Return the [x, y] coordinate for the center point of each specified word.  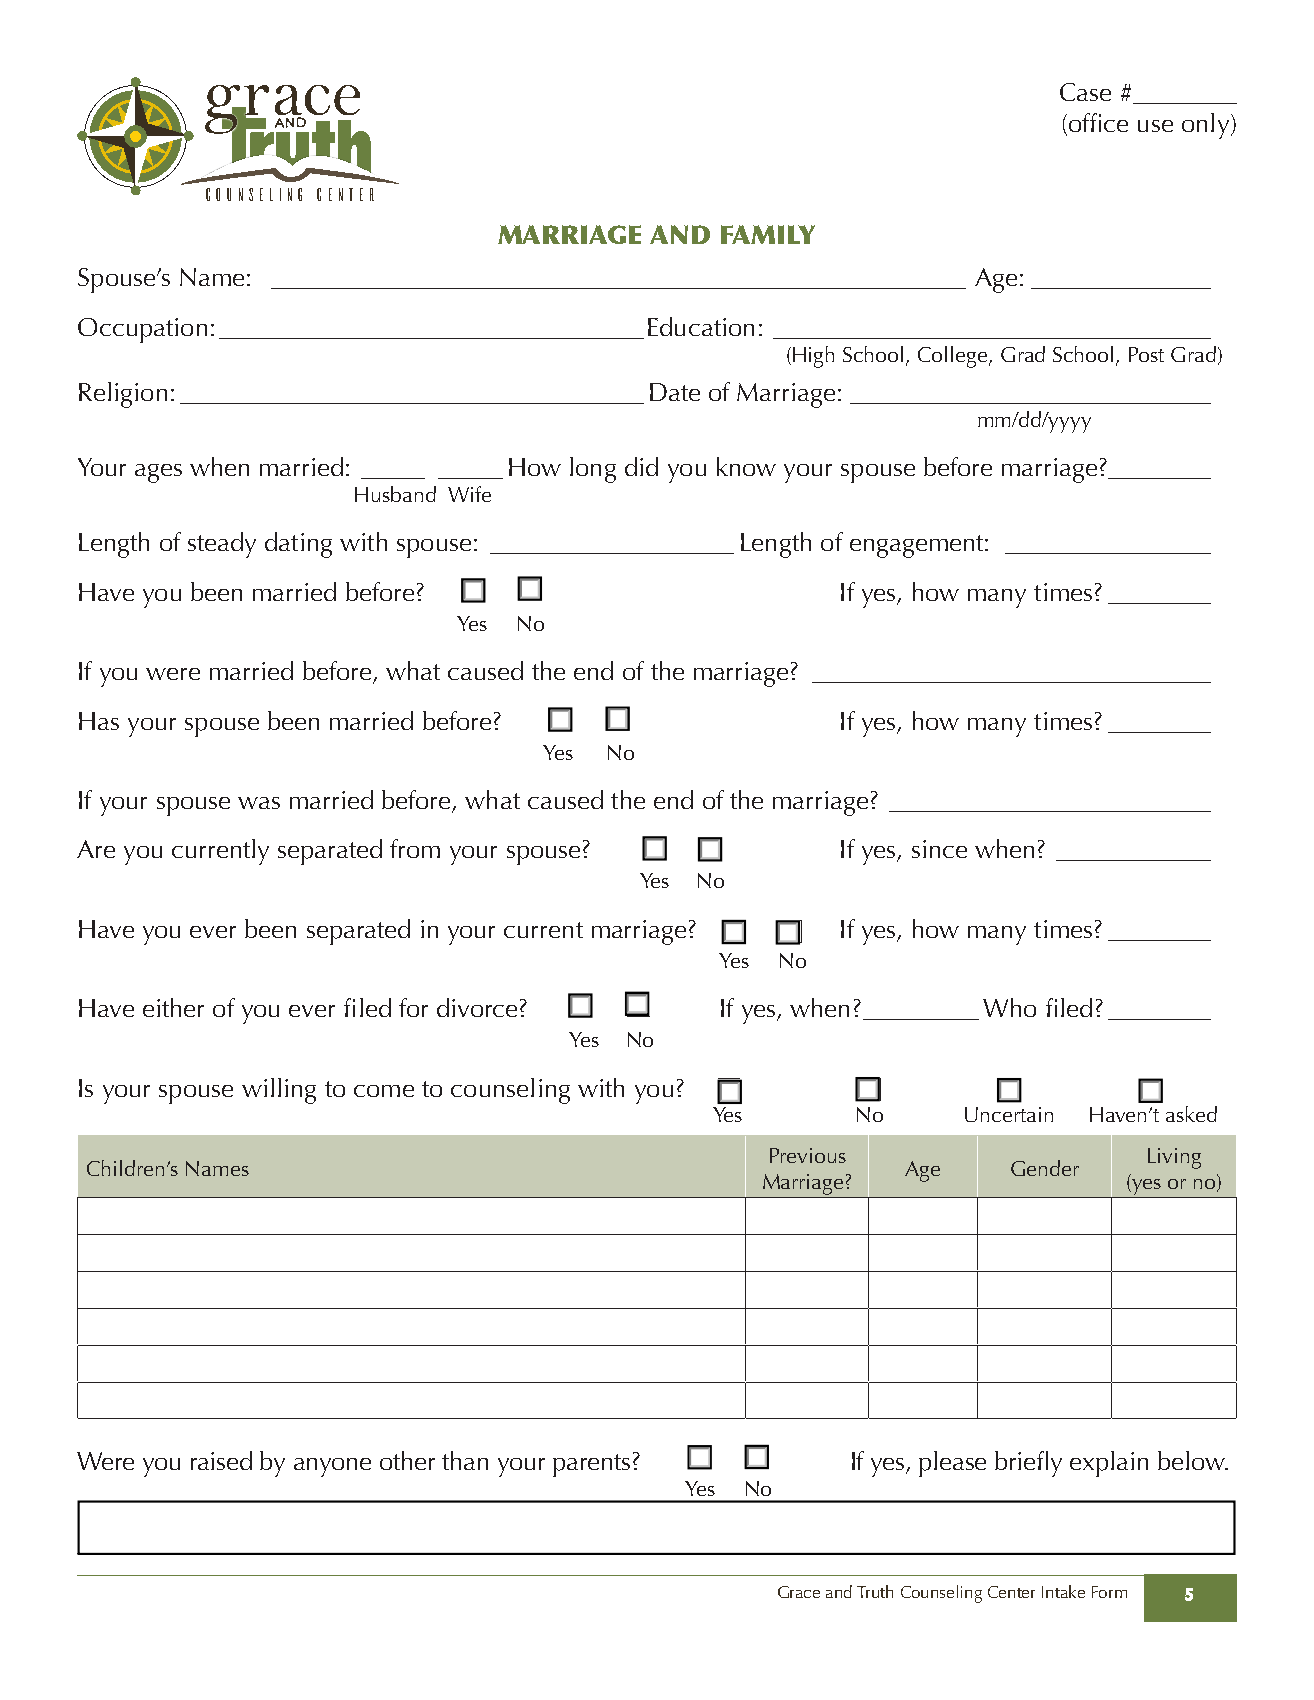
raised [221, 1460]
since [939, 849]
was [259, 803]
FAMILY [768, 234]
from [415, 848]
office [1097, 124]
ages [158, 473]
